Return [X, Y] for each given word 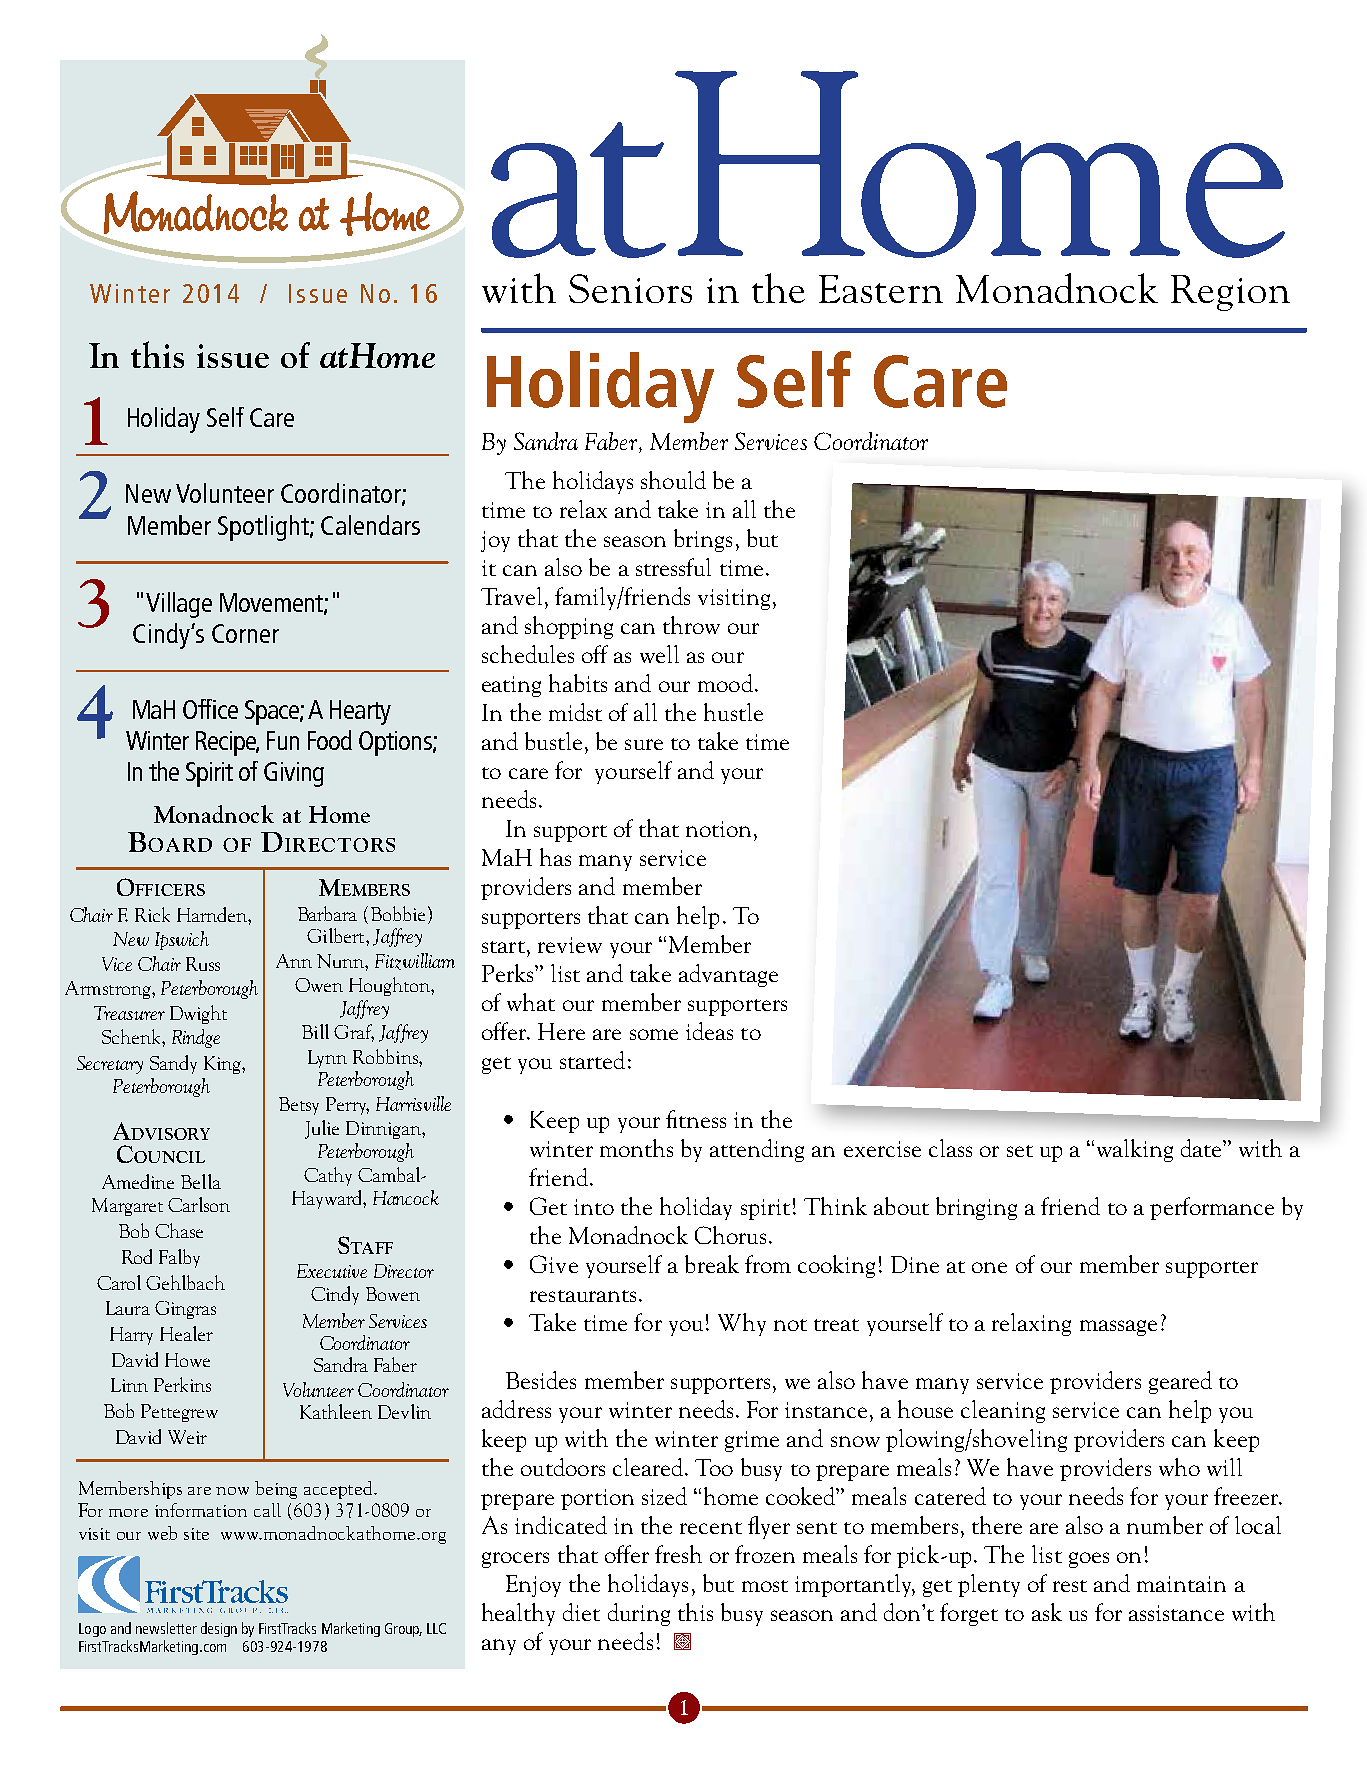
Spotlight [264, 528]
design [219, 1629]
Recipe [227, 743]
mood [725, 683]
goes [1089, 1560]
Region [1230, 293]
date [1202, 1148]
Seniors [630, 288]
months [636, 1148]
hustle [733, 712]
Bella [201, 1181]
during [639, 1614]
